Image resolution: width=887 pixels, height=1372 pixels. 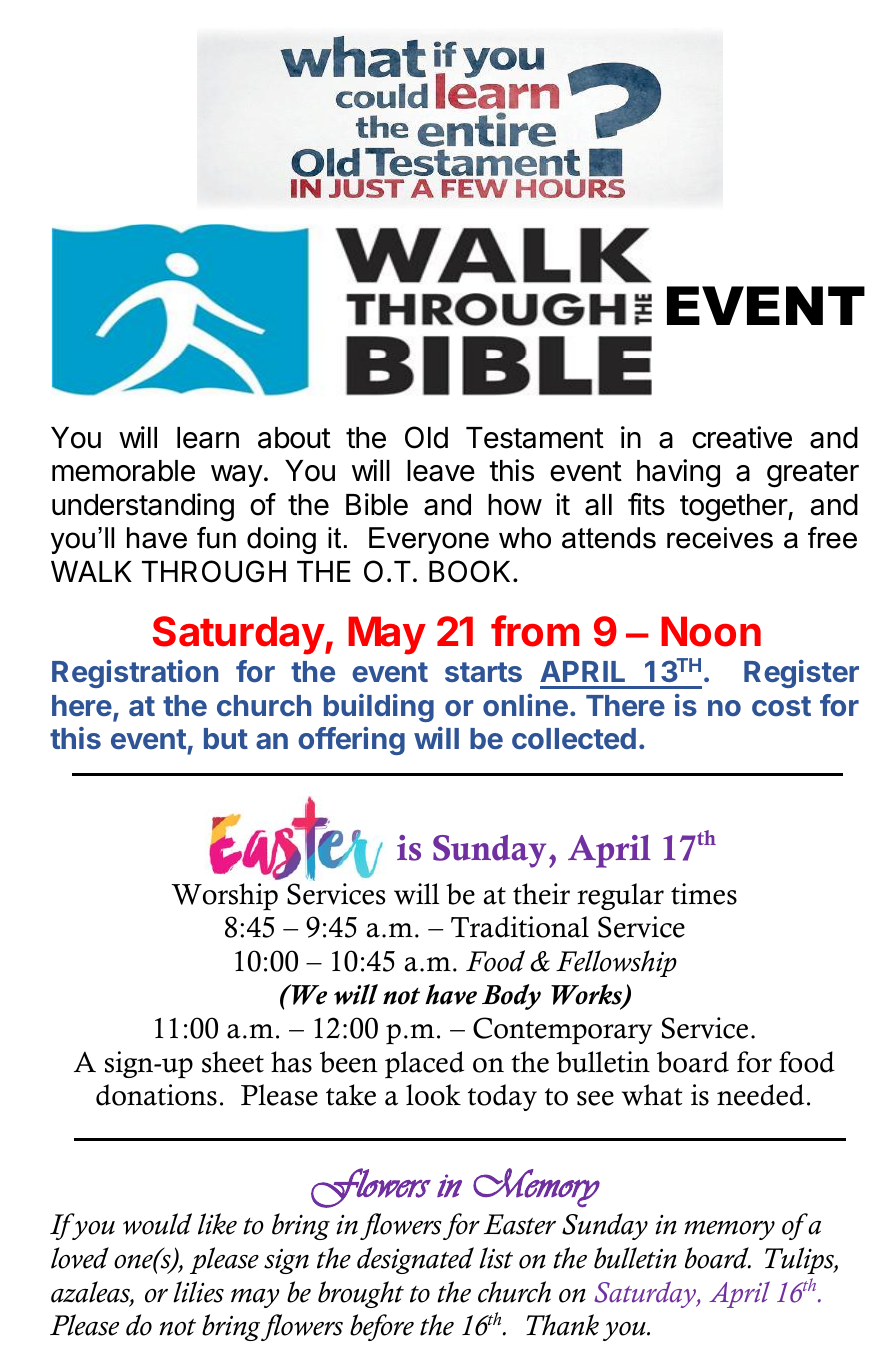 I want to click on Thank, so click(x=562, y=1325).
